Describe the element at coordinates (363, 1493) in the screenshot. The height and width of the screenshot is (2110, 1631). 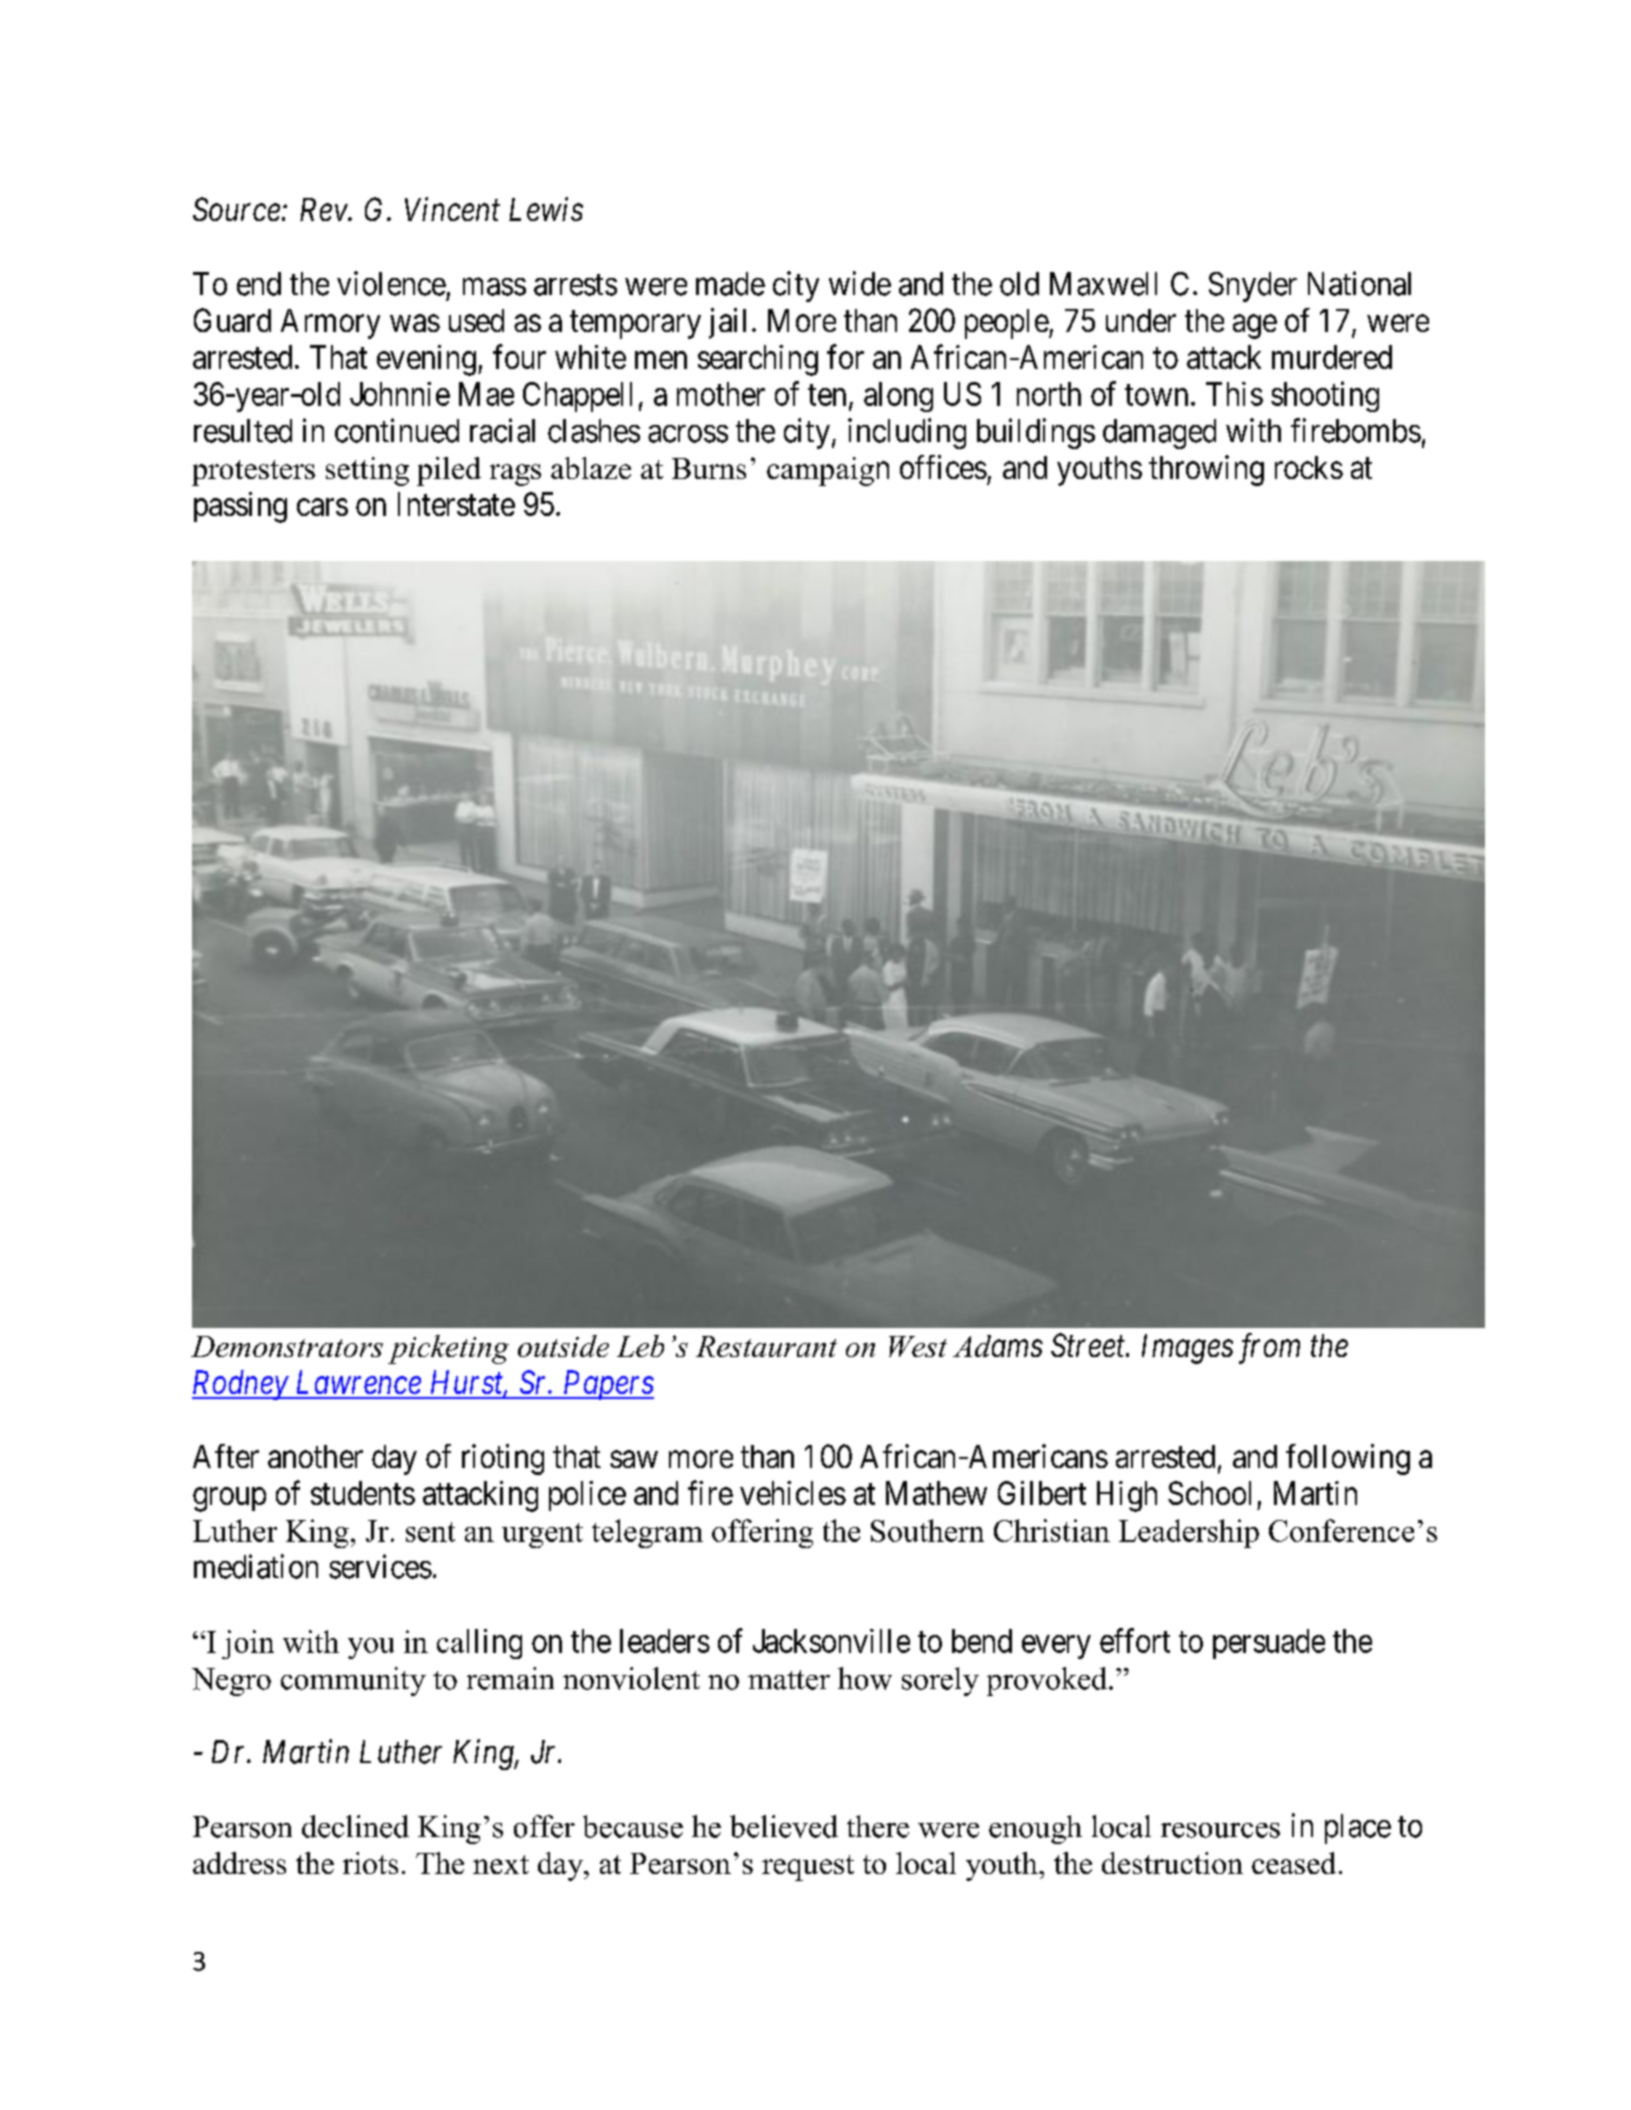
I see `students` at that location.
